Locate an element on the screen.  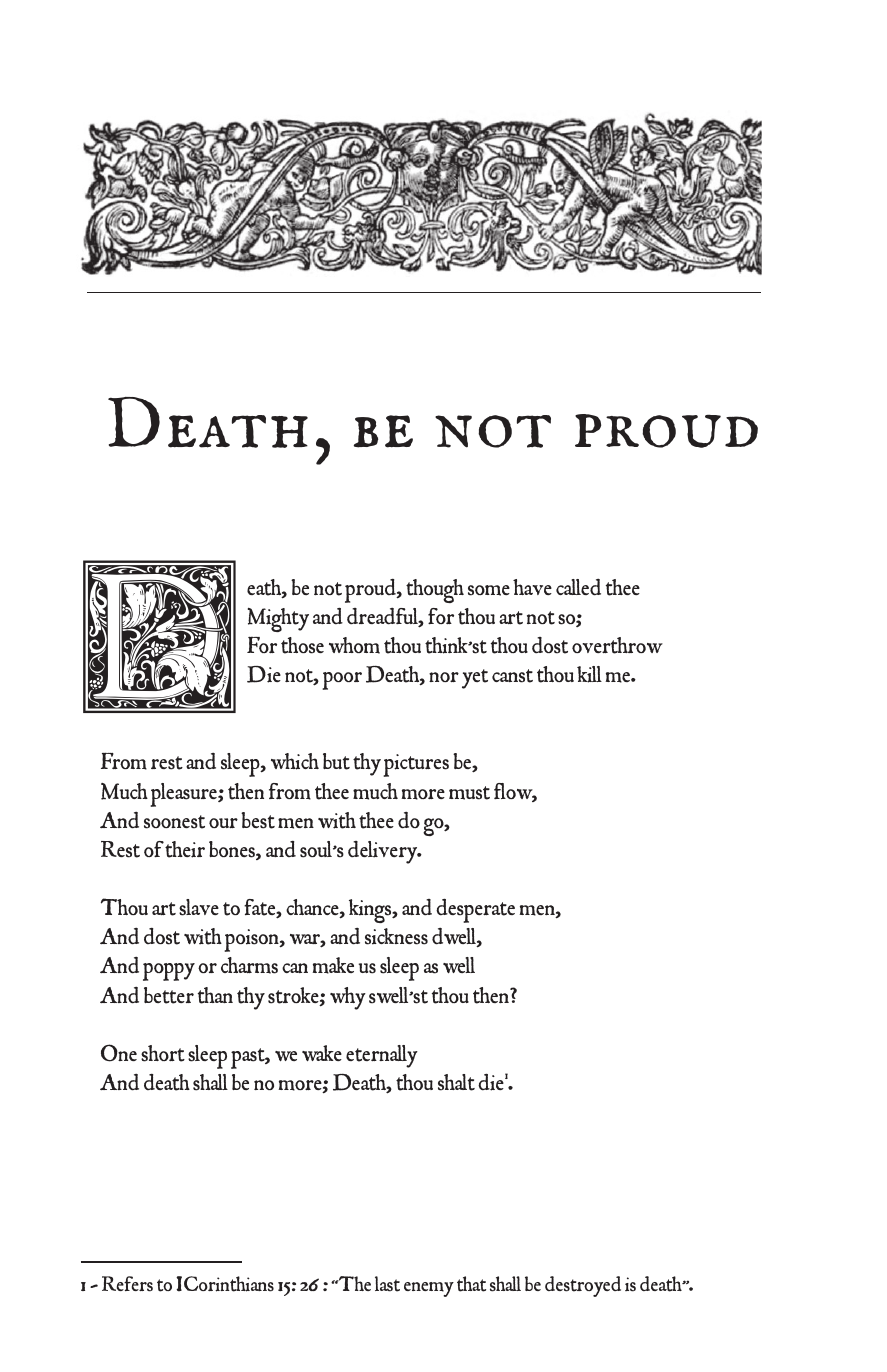
called is located at coordinates (578, 587).
